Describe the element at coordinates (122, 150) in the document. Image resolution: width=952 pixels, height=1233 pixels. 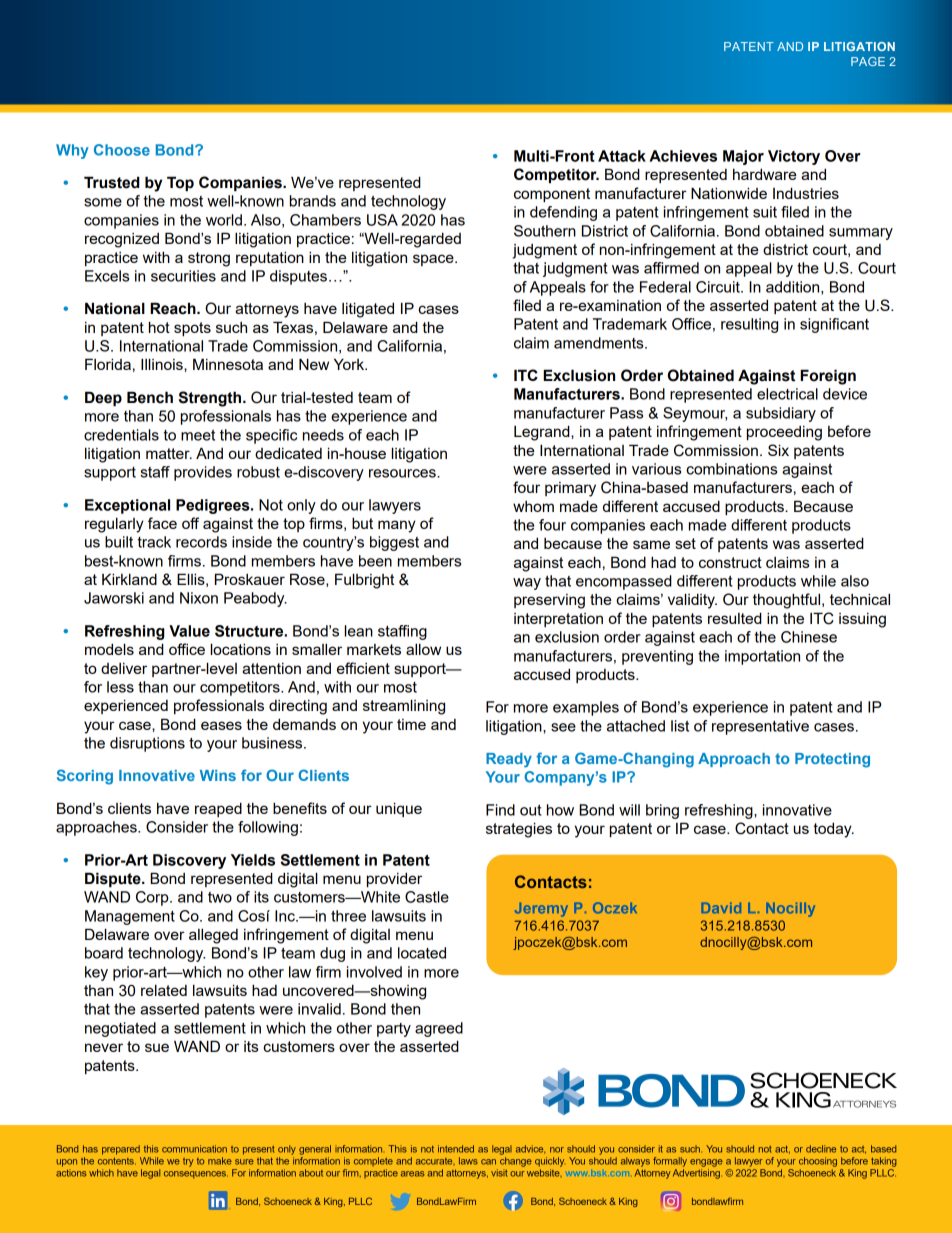
I see `Choose` at that location.
